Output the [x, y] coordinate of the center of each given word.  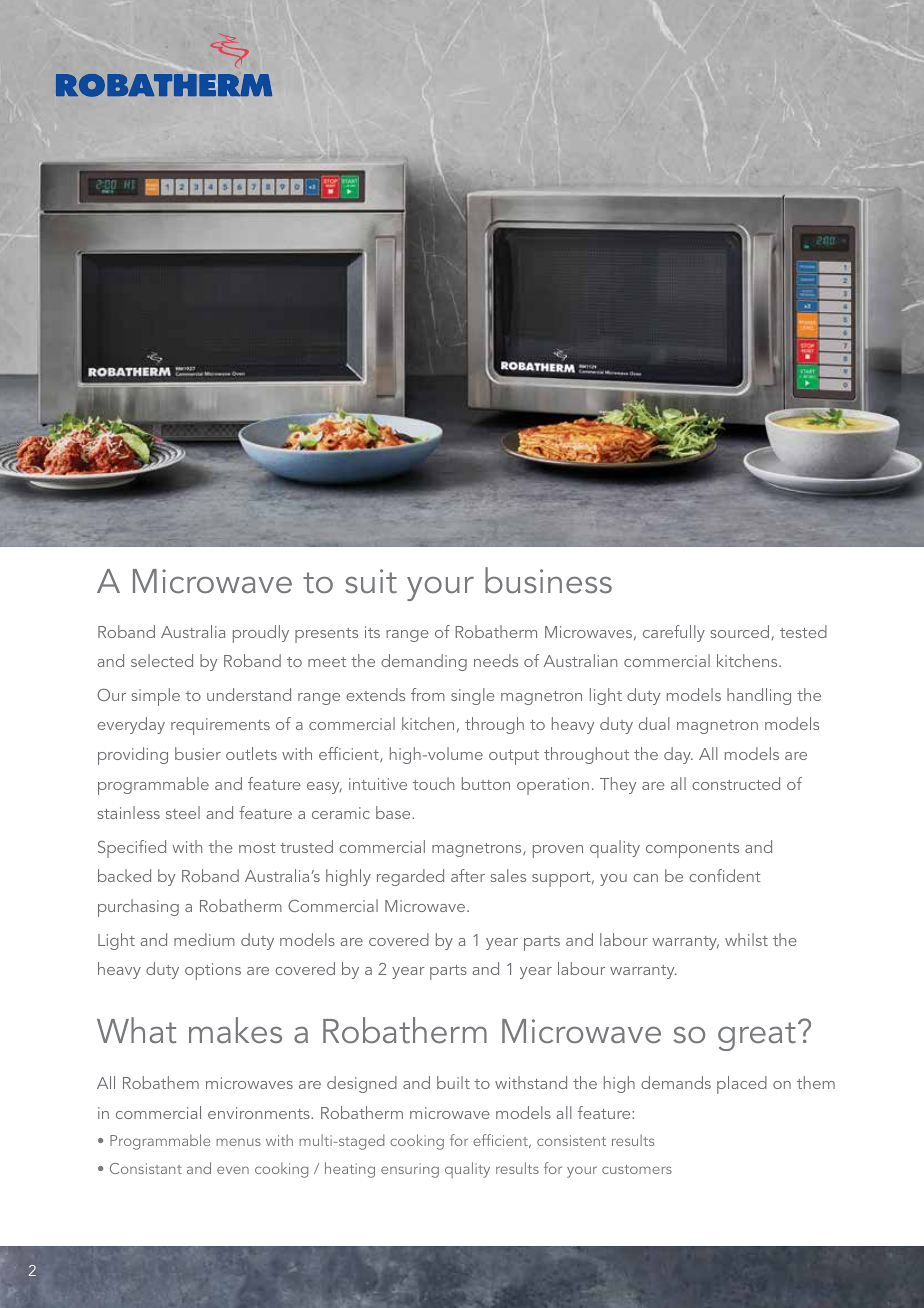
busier [198, 753]
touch [433, 783]
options [213, 971]
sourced [741, 632]
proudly [261, 634]
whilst [746, 939]
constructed [736, 783]
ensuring [410, 1170]
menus [238, 1142]
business [548, 580]
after [468, 875]
